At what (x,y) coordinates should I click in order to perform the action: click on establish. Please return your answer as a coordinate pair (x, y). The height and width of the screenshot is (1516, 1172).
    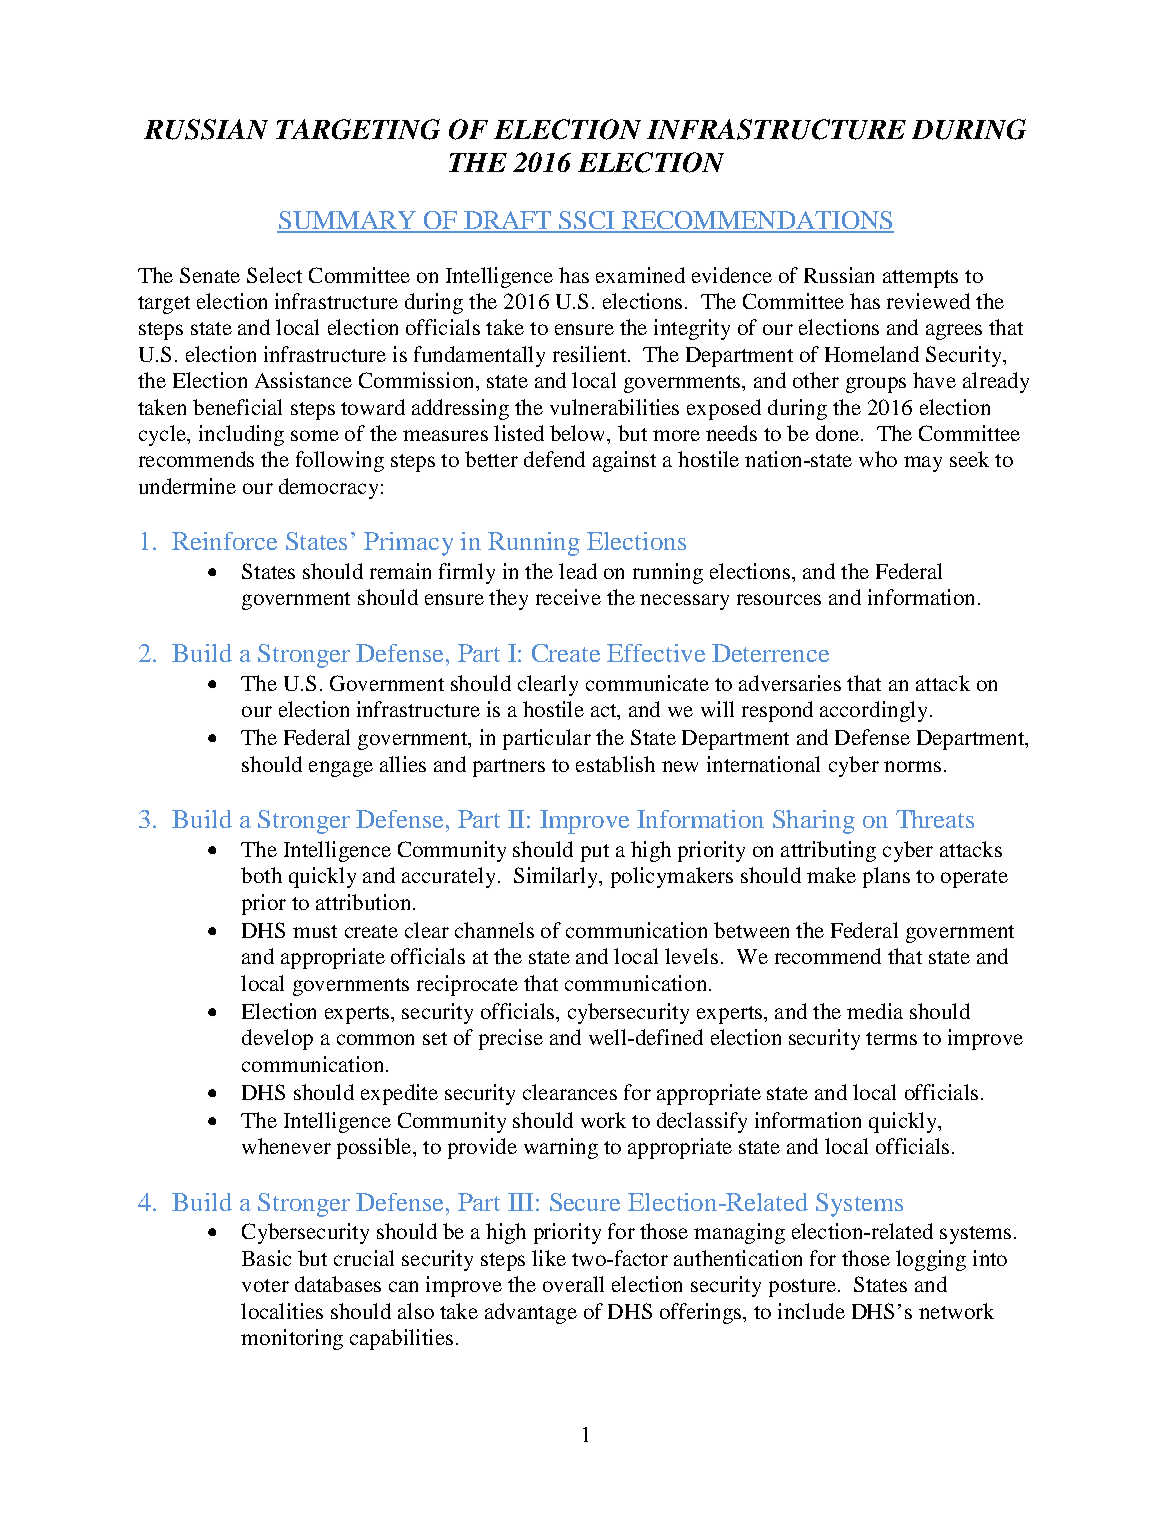
    Looking at the image, I should click on (615, 764).
